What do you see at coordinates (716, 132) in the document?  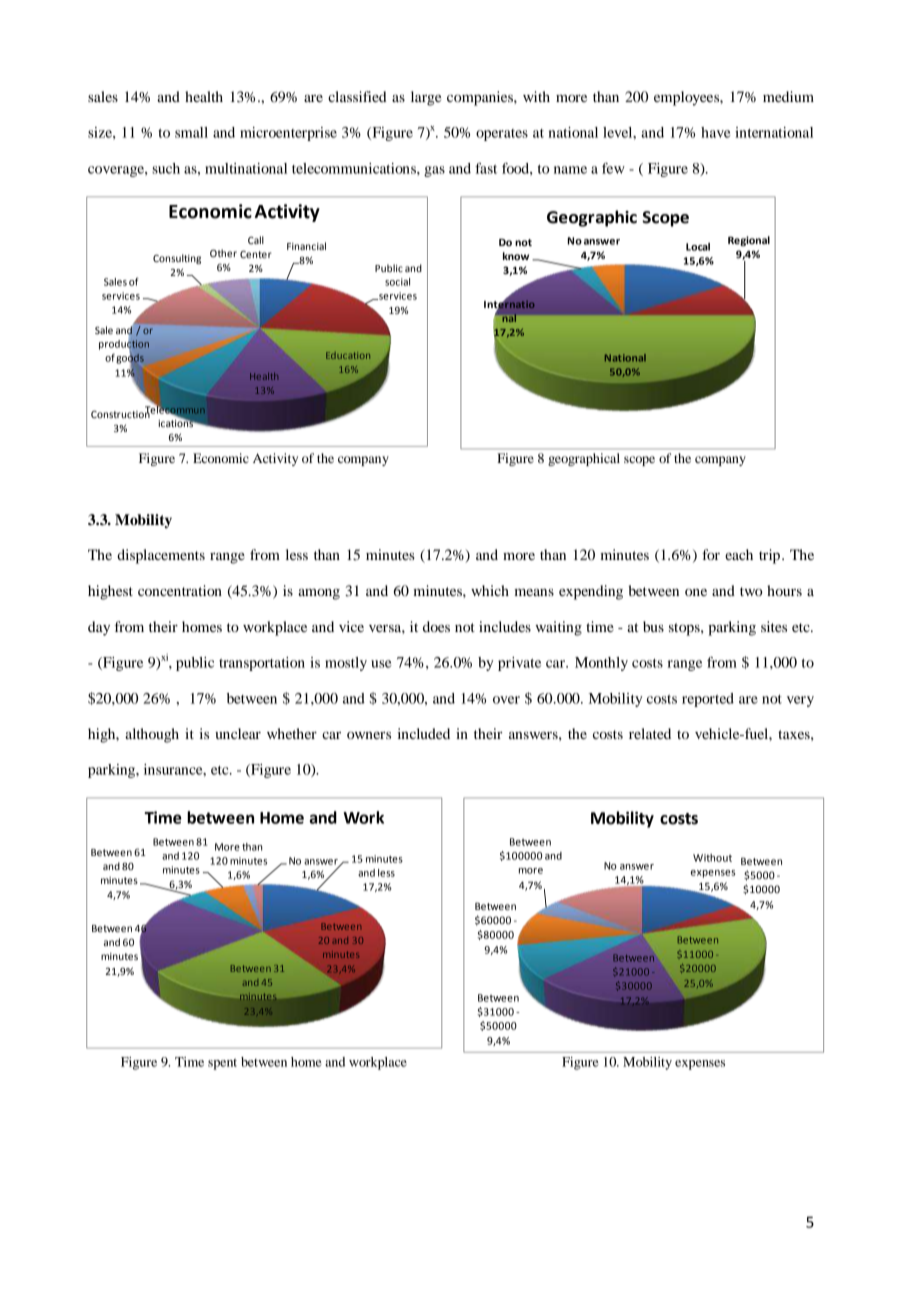 I see `have` at bounding box center [716, 132].
